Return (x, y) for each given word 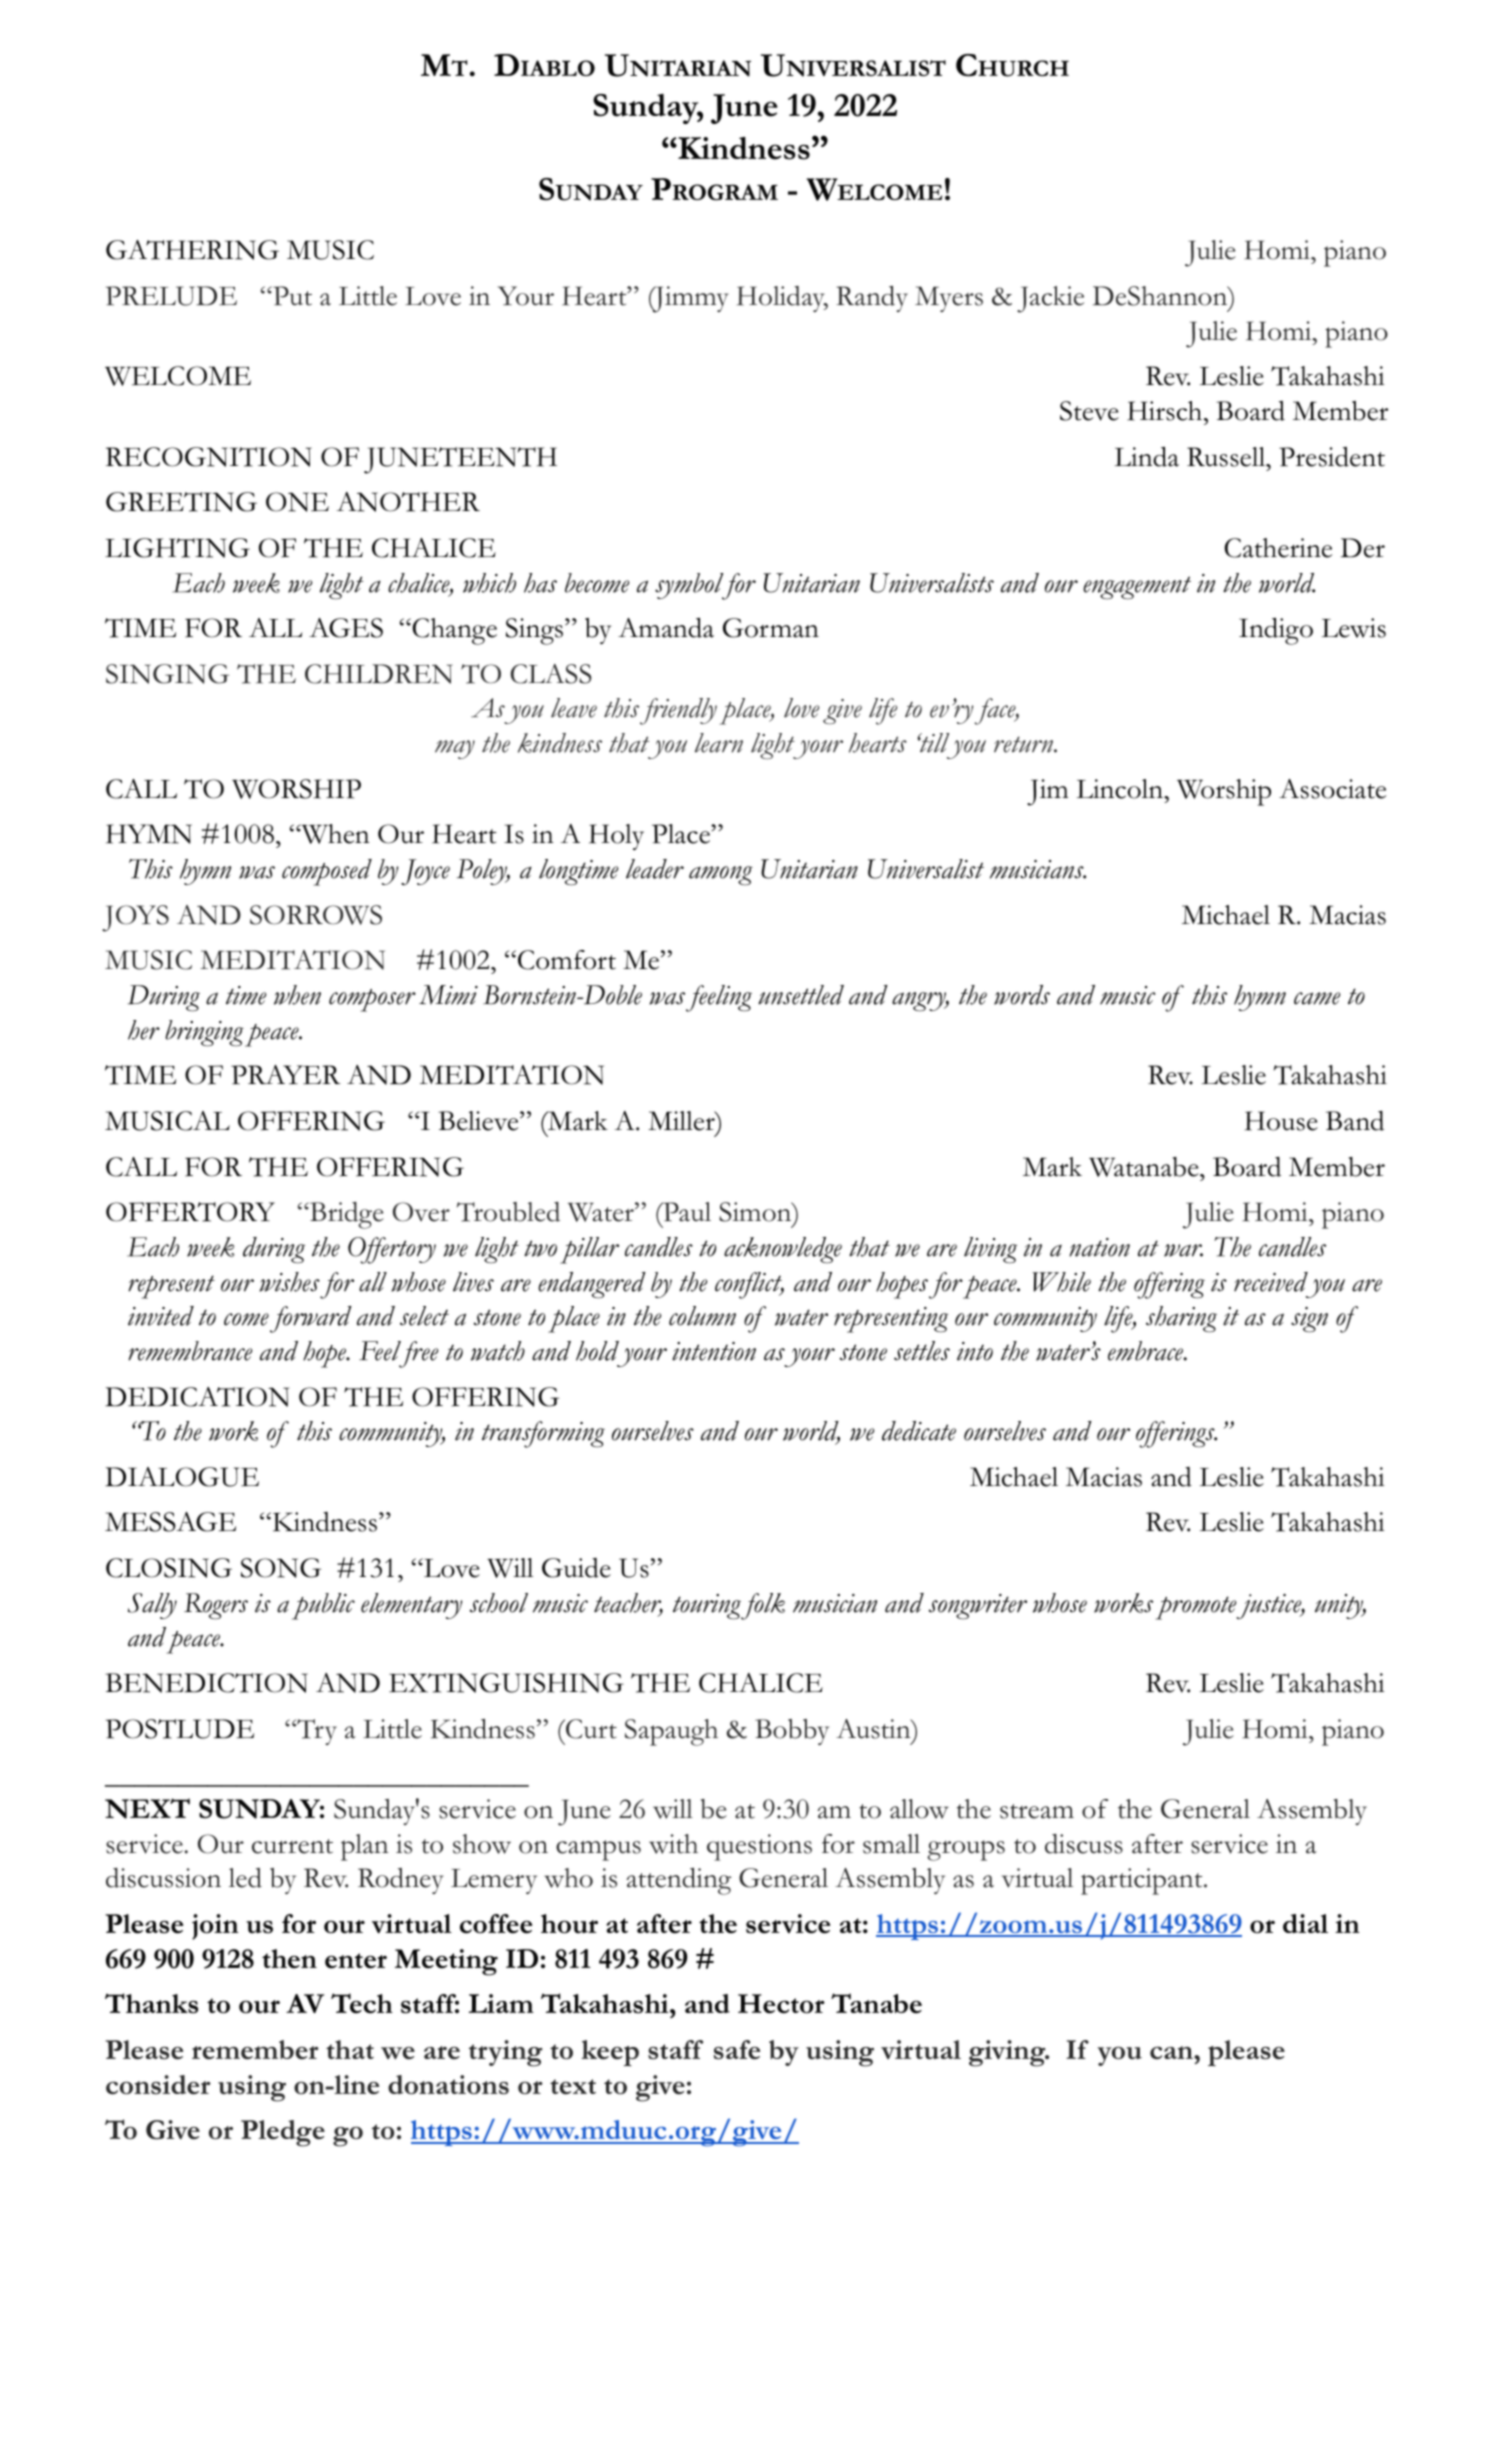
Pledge (283, 2133)
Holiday (782, 299)
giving (1008, 2053)
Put (291, 296)
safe (737, 2050)
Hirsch (1166, 411)
